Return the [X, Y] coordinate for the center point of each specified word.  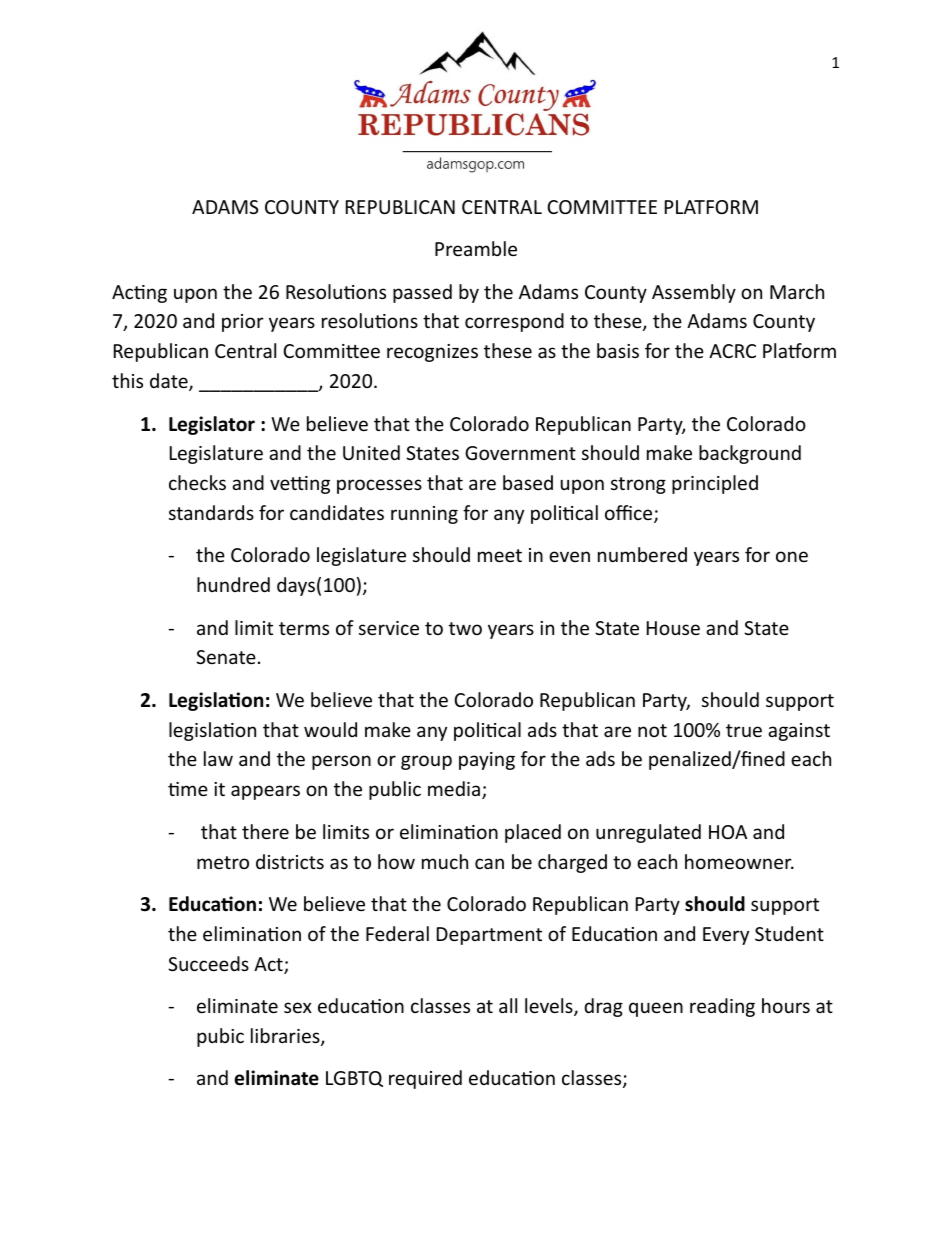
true [744, 730]
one [792, 556]
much [445, 861]
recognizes [432, 353]
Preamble [476, 248]
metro [223, 862]
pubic [220, 1037]
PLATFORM [711, 207]
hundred [233, 584]
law [218, 758]
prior [243, 323]
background [750, 454]
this [127, 380]
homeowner [739, 861]
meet [500, 555]
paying [487, 761]
